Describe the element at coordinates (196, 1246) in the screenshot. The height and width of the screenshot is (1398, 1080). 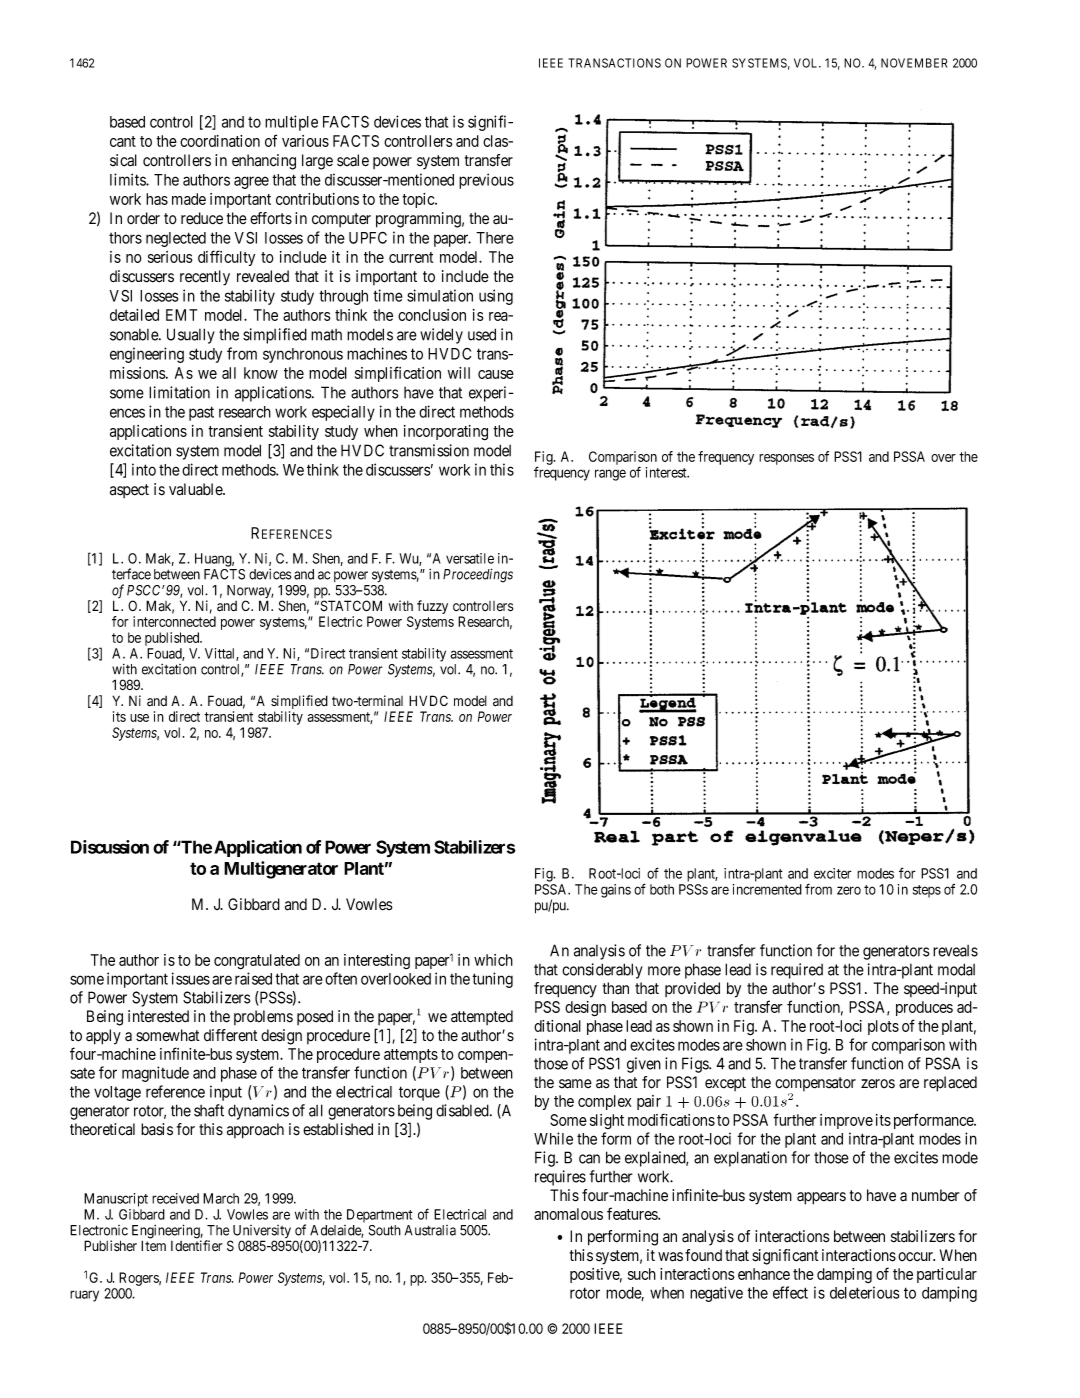
I see `Identifier` at that location.
